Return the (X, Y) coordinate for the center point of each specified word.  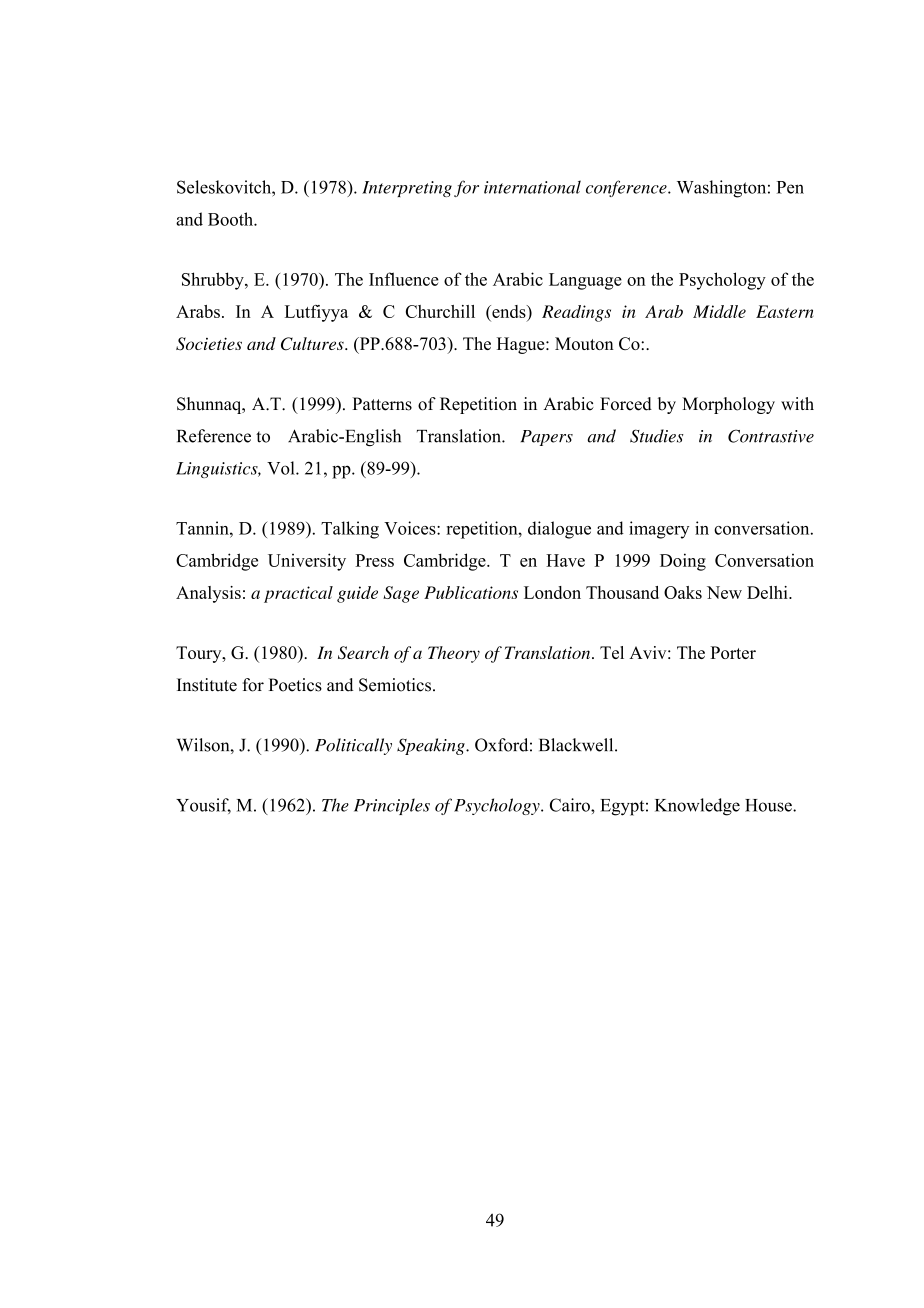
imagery (659, 530)
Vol (282, 468)
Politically (353, 746)
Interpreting (407, 189)
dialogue (559, 530)
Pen (790, 187)
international (532, 187)
